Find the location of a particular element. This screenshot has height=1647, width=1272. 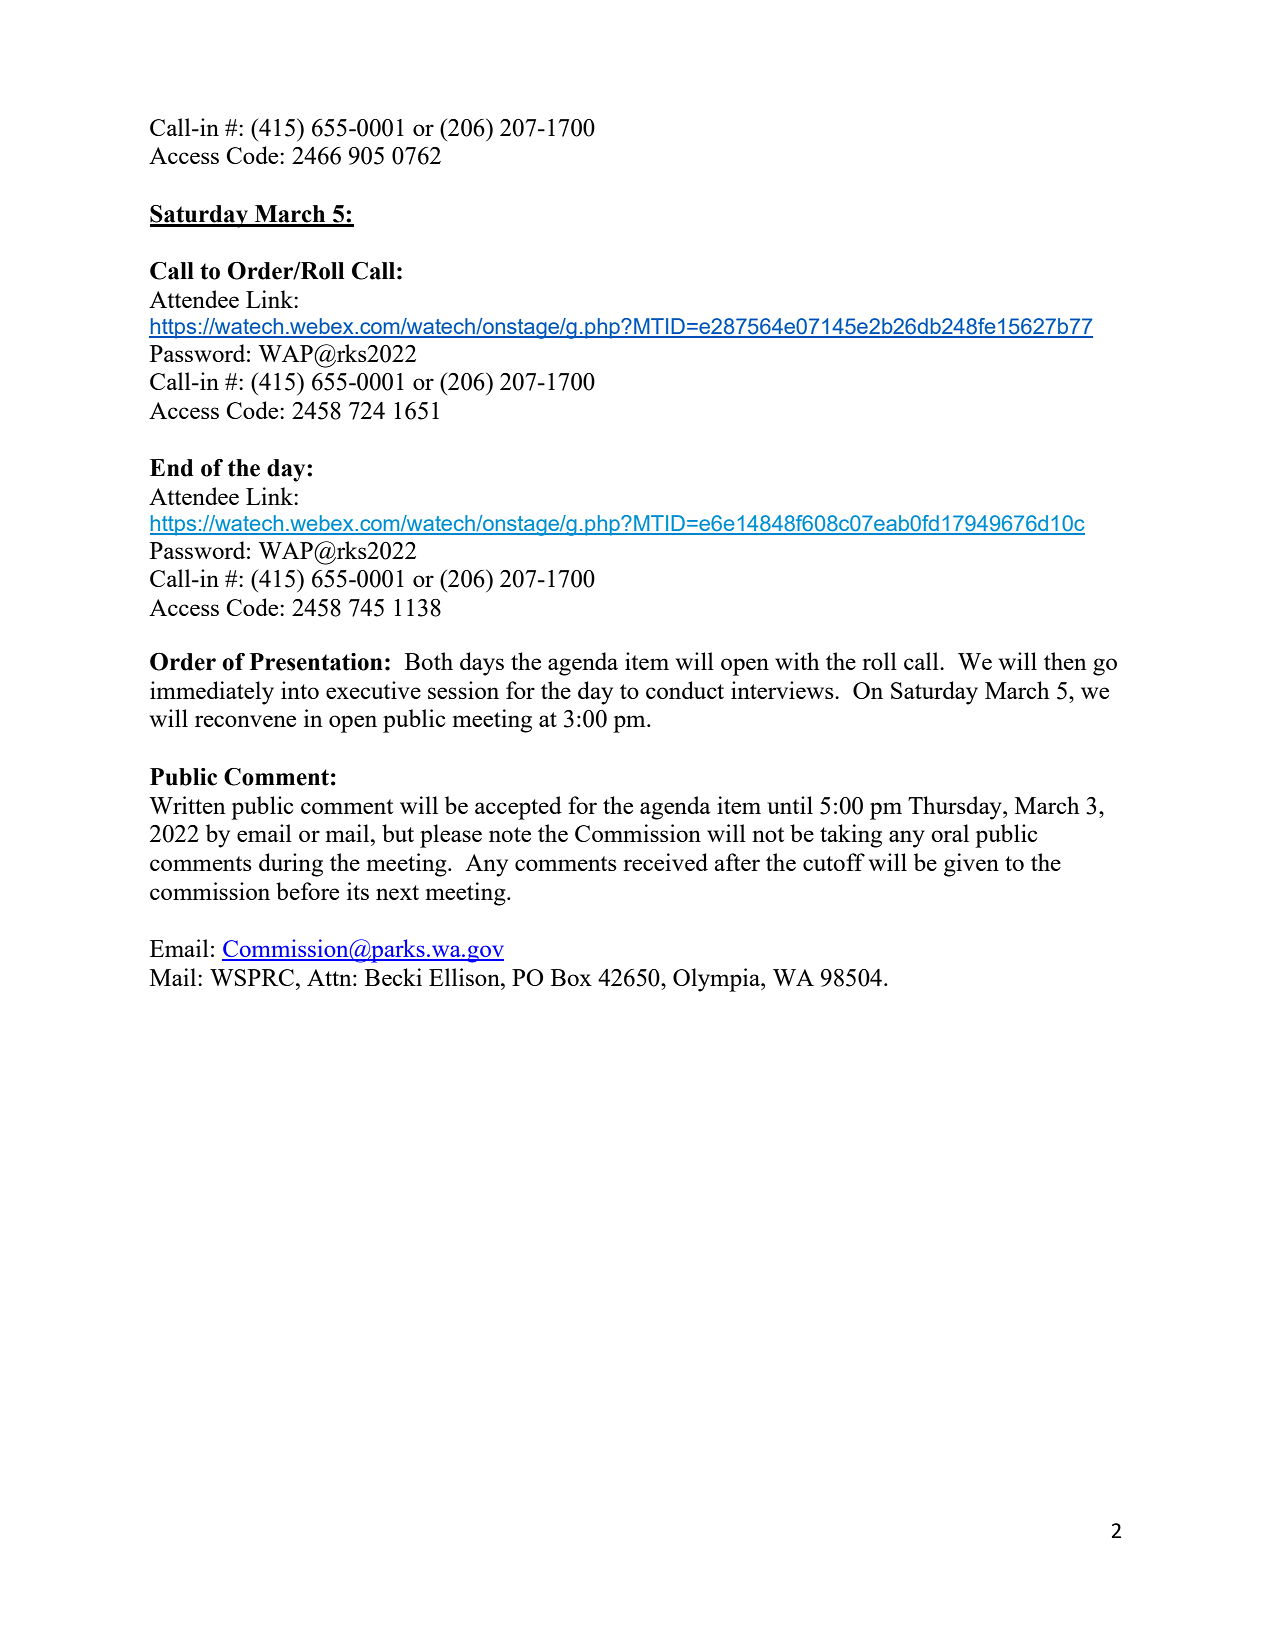

Presentation is located at coordinates (316, 662).
